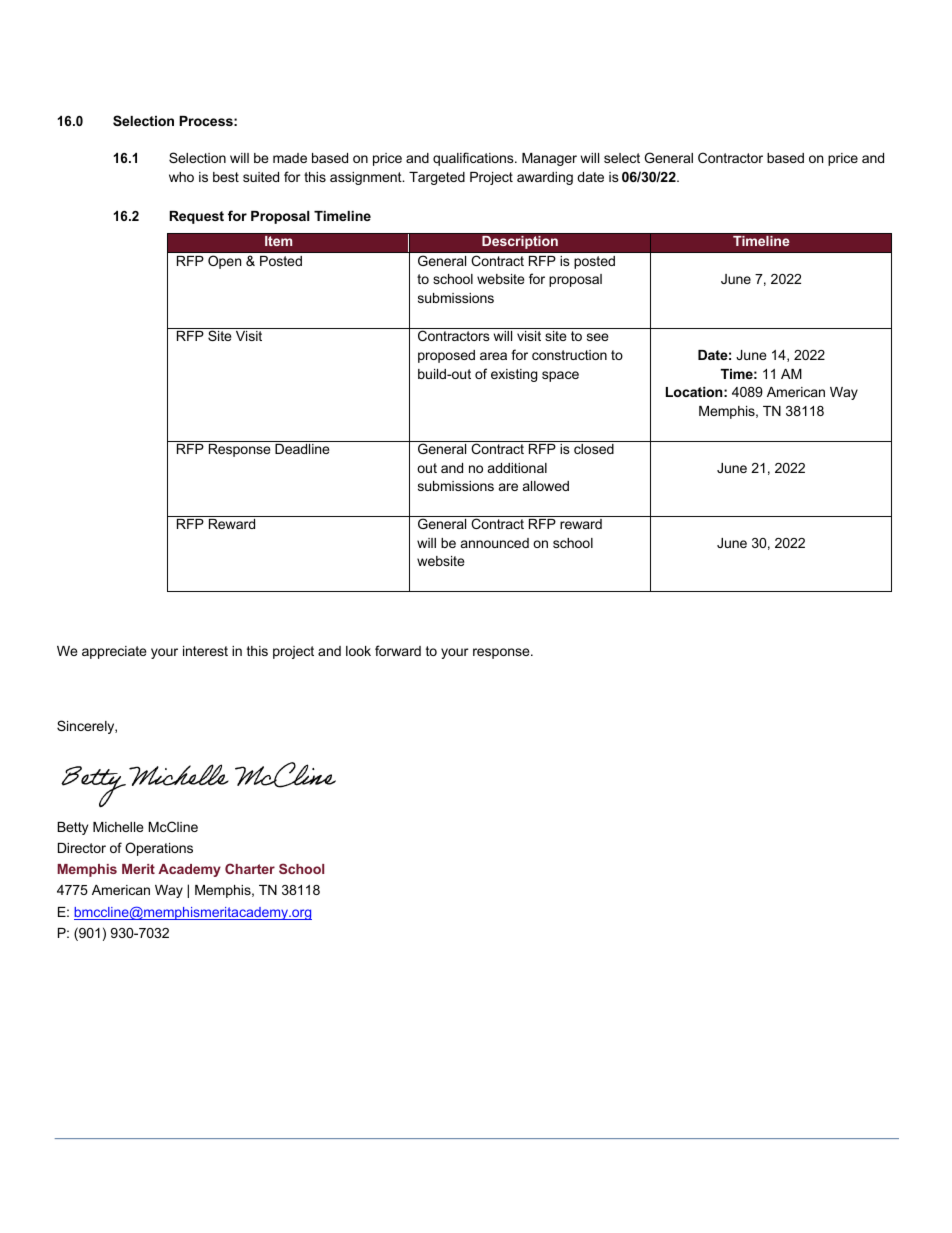 The width and height of the screenshot is (952, 1233). What do you see at coordinates (118, 827) in the screenshot?
I see `Michelle` at bounding box center [118, 827].
